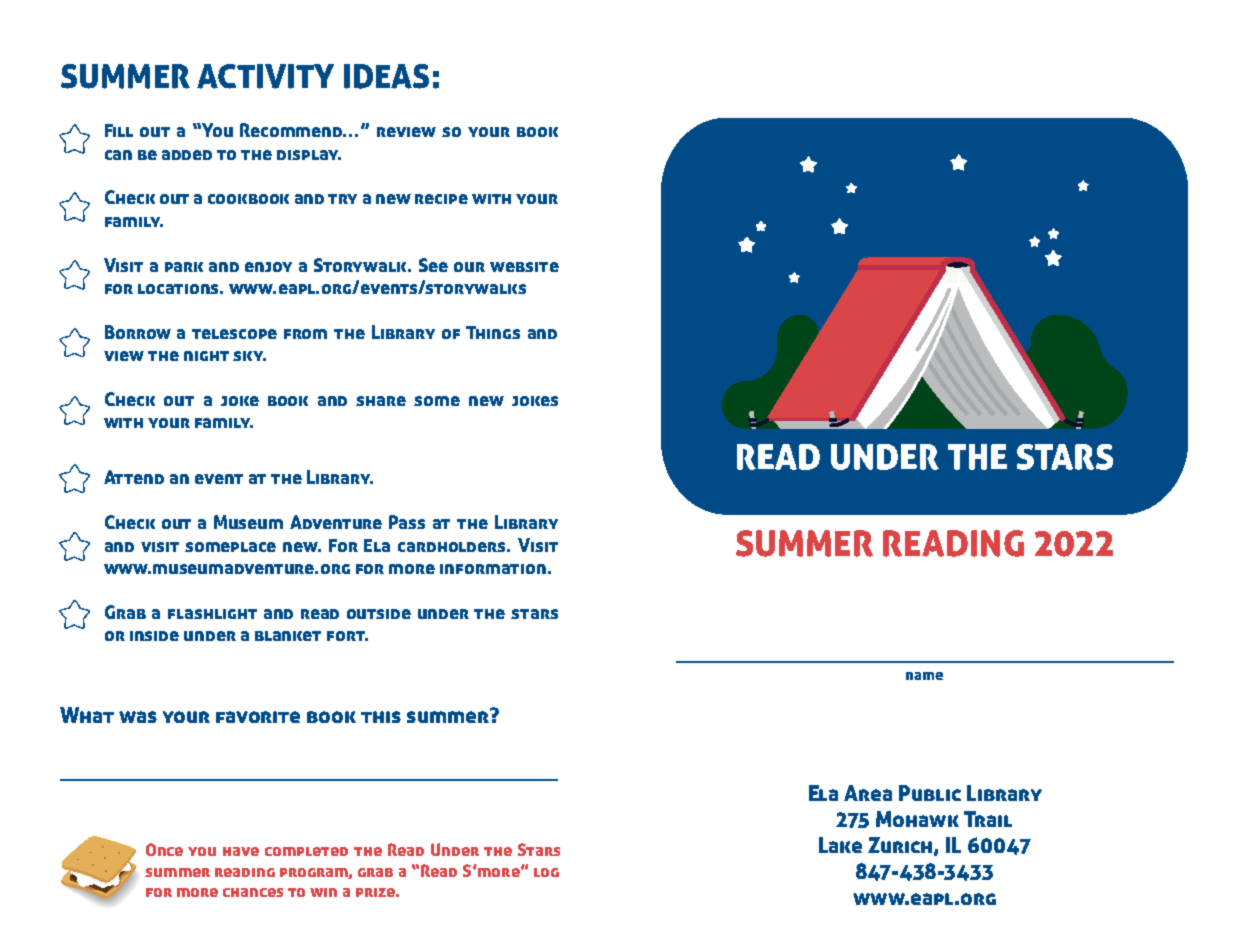  I want to click on log, so click(546, 872).
